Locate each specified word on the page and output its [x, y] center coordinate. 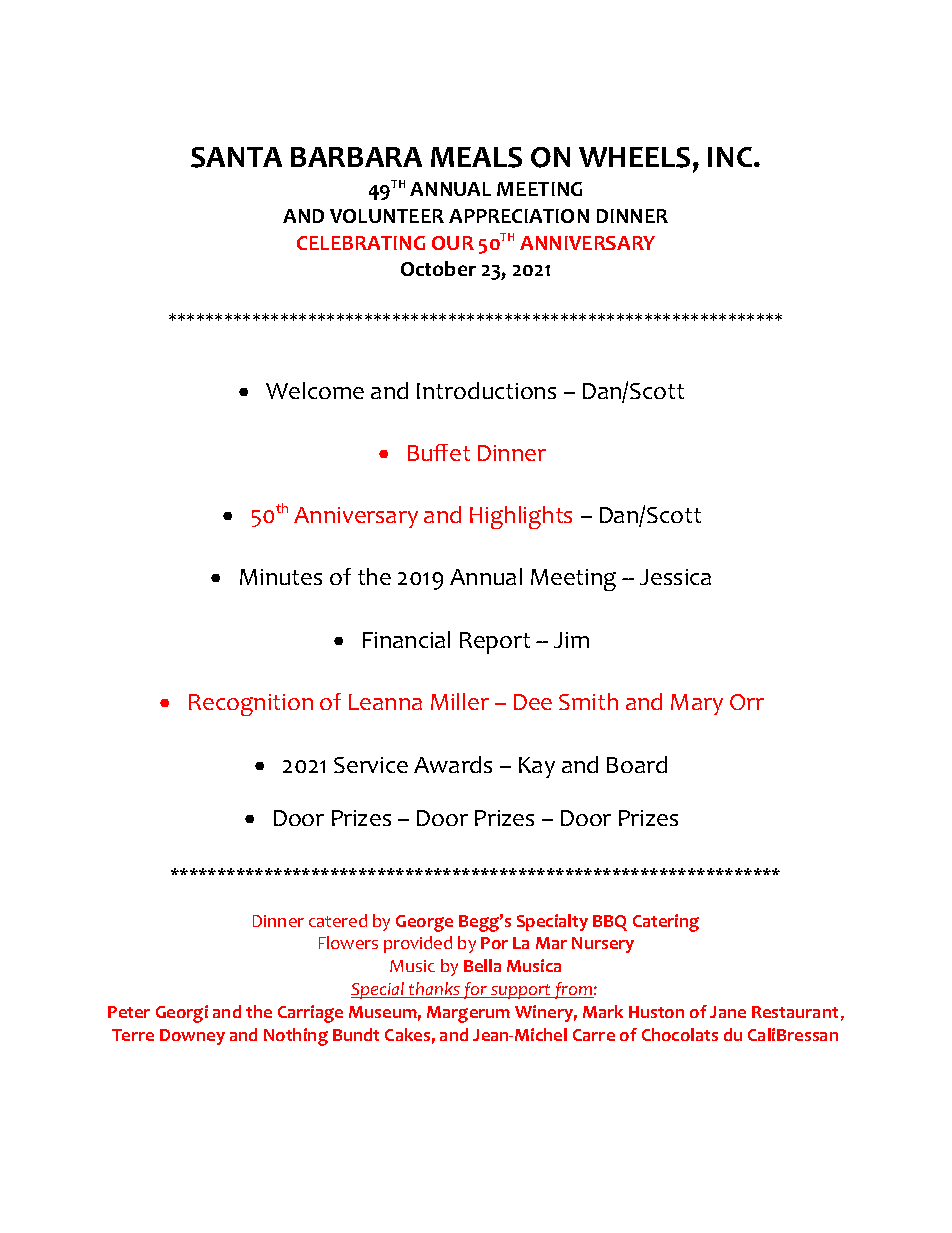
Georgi [182, 1014]
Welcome [315, 390]
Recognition [251, 705]
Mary [697, 704]
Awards [453, 764]
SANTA [236, 157]
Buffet [439, 452]
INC [731, 157]
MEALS [476, 157]
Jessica [675, 577]
